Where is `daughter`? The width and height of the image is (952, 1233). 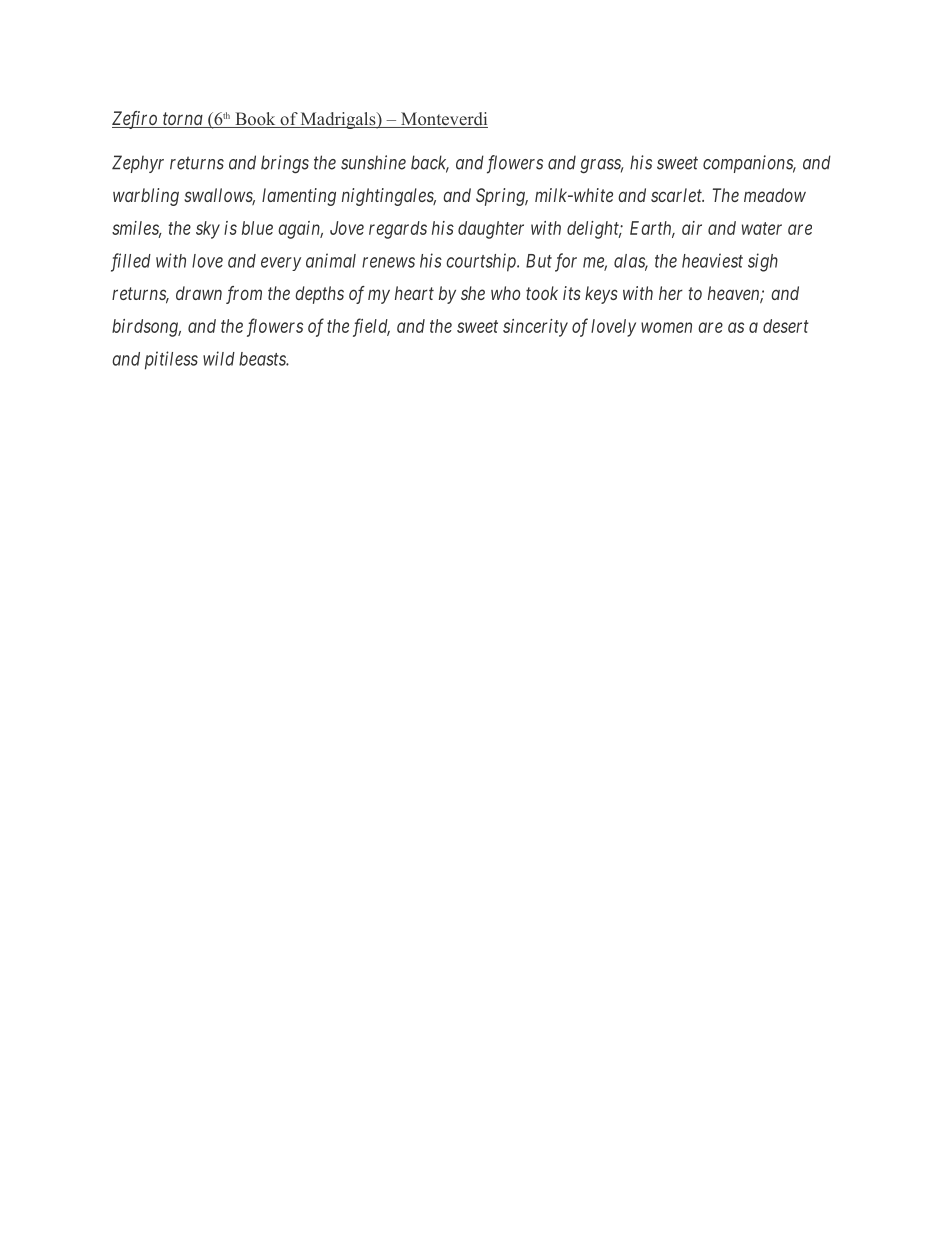
daughter is located at coordinates (491, 230).
